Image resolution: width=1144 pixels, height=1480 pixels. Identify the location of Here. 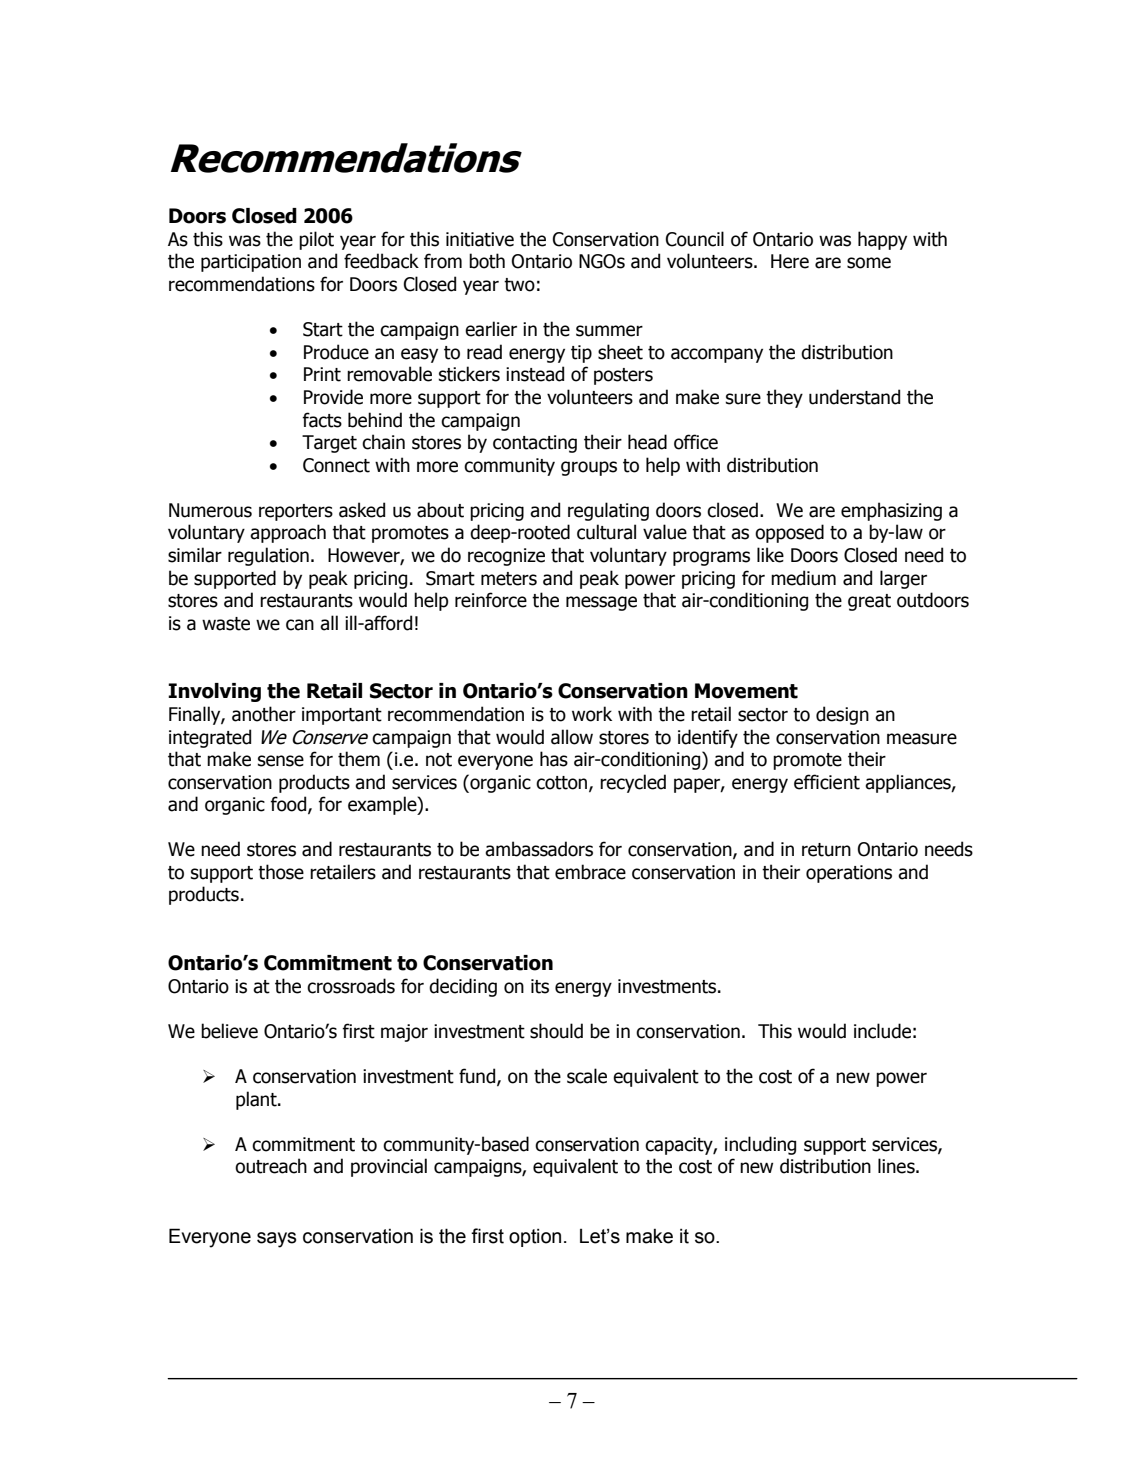
(790, 261).
